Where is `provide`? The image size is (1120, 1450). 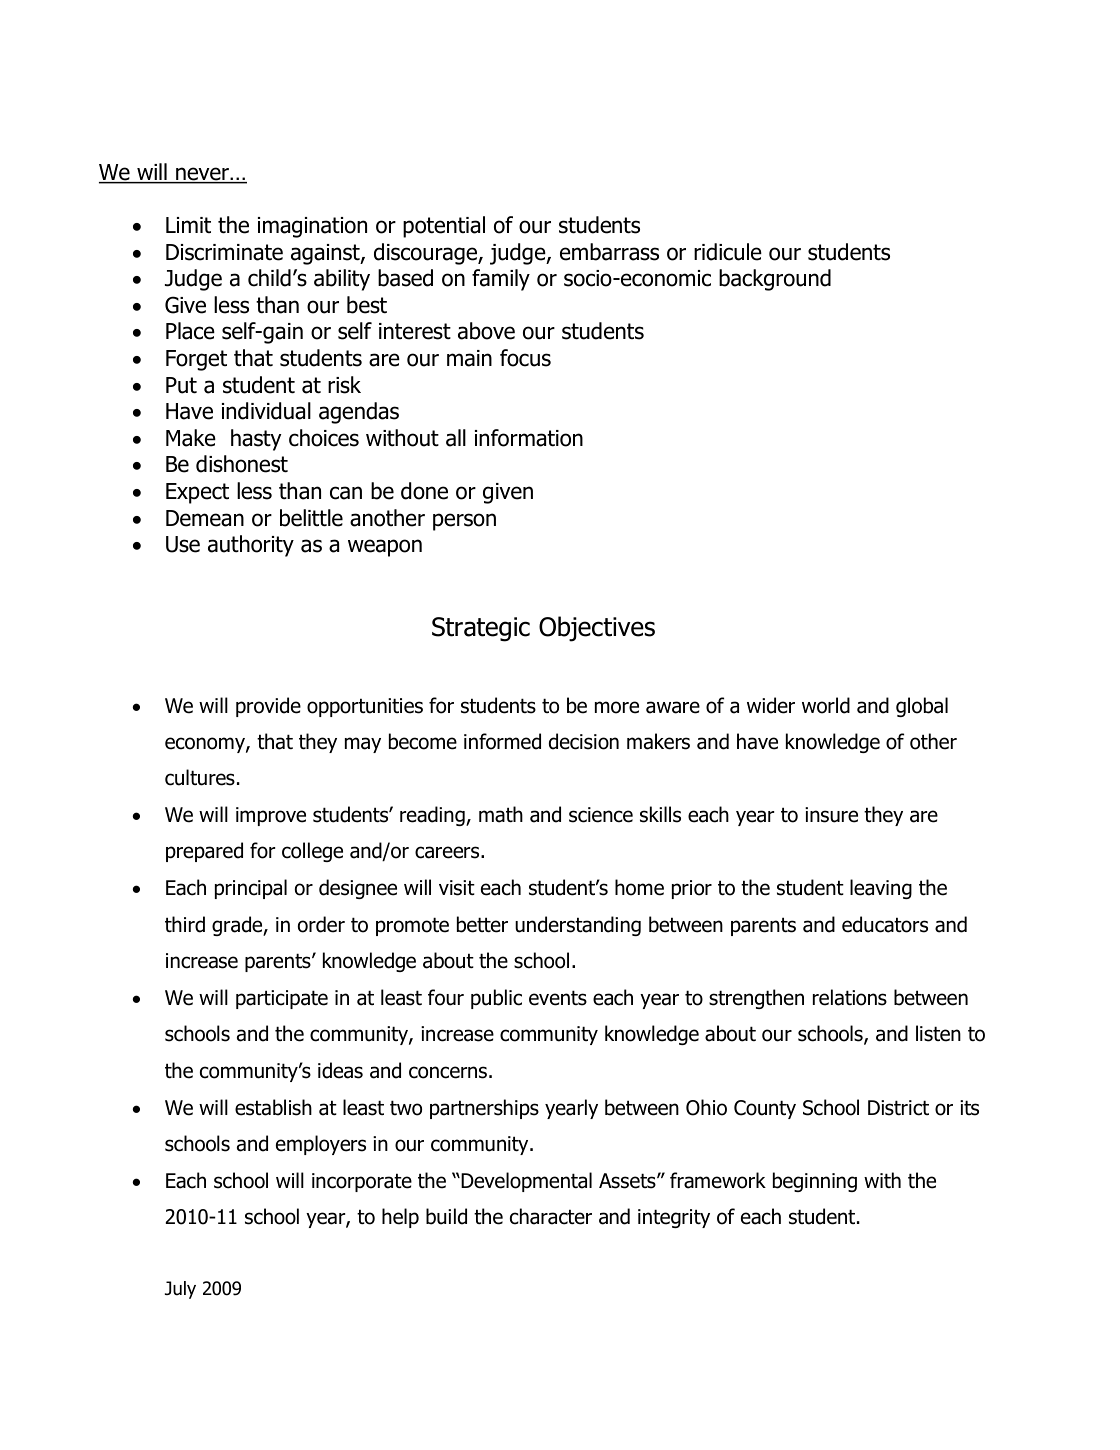 provide is located at coordinates (268, 707).
